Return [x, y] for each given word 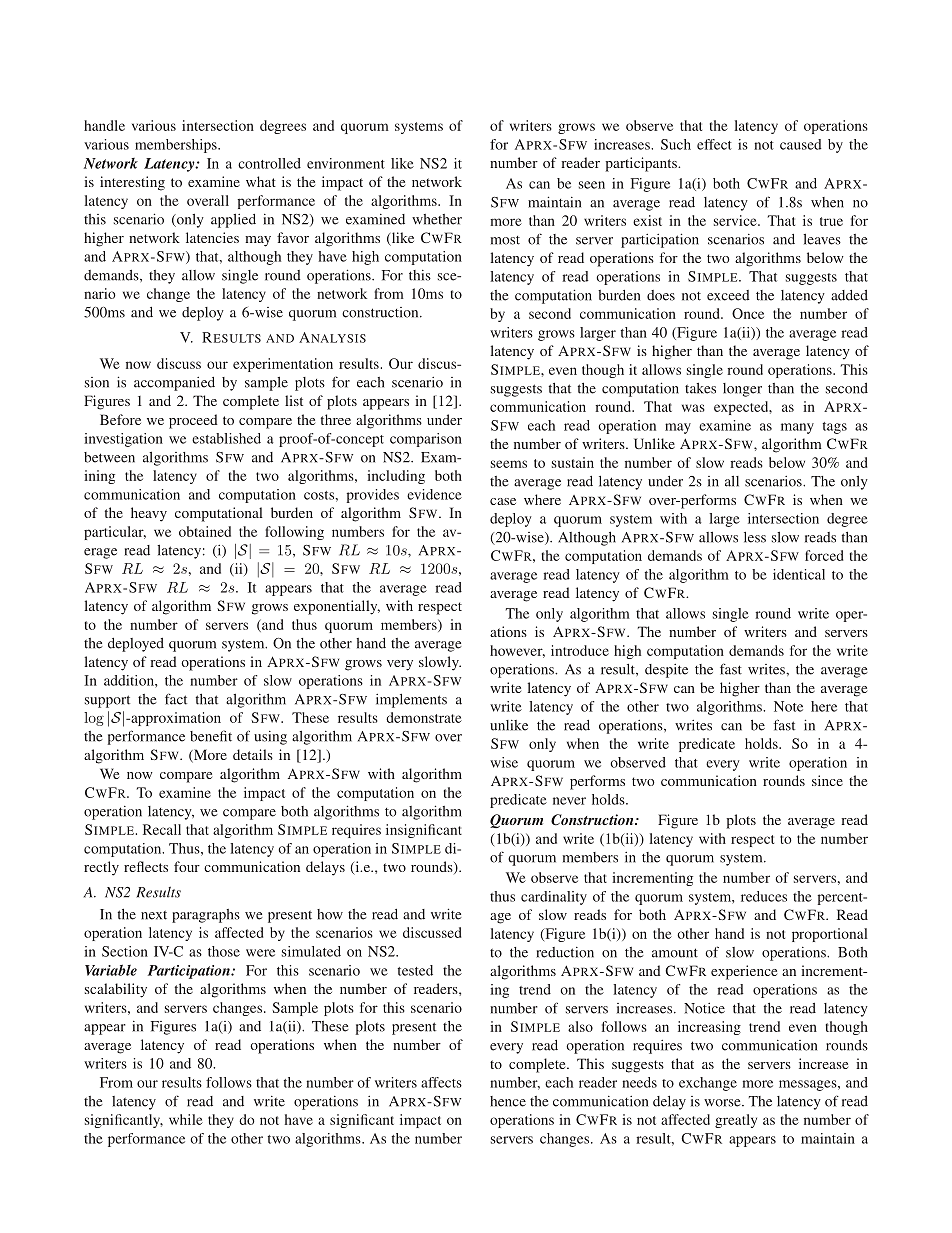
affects [441, 1082]
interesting [132, 183]
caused [801, 144]
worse [723, 1103]
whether [437, 219]
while [186, 1119]
